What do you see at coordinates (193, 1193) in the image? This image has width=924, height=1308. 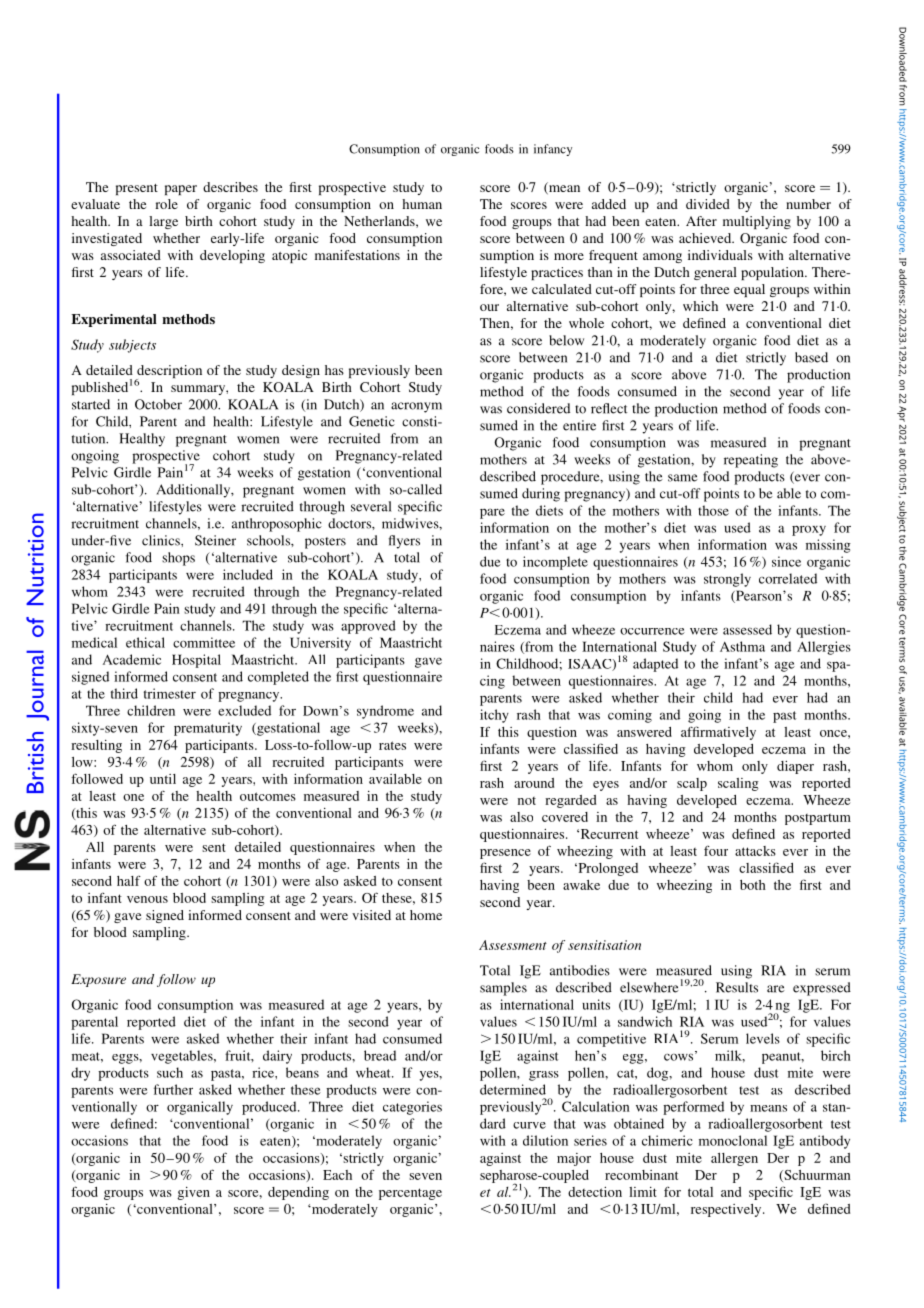 I see `given` at bounding box center [193, 1193].
